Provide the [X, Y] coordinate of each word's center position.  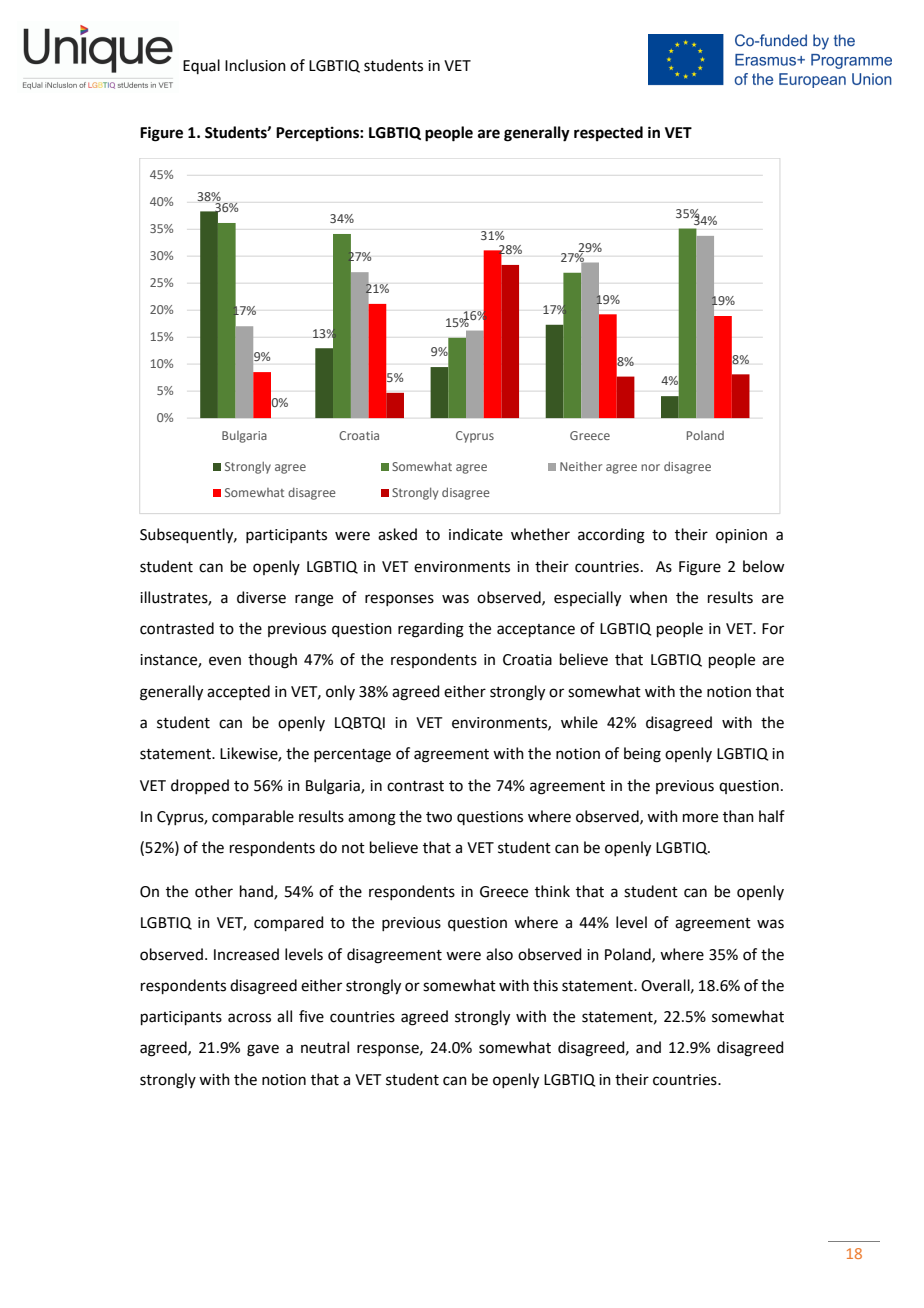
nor [650, 467]
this [545, 985]
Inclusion [255, 65]
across [249, 1018]
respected [608, 134]
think [552, 891]
